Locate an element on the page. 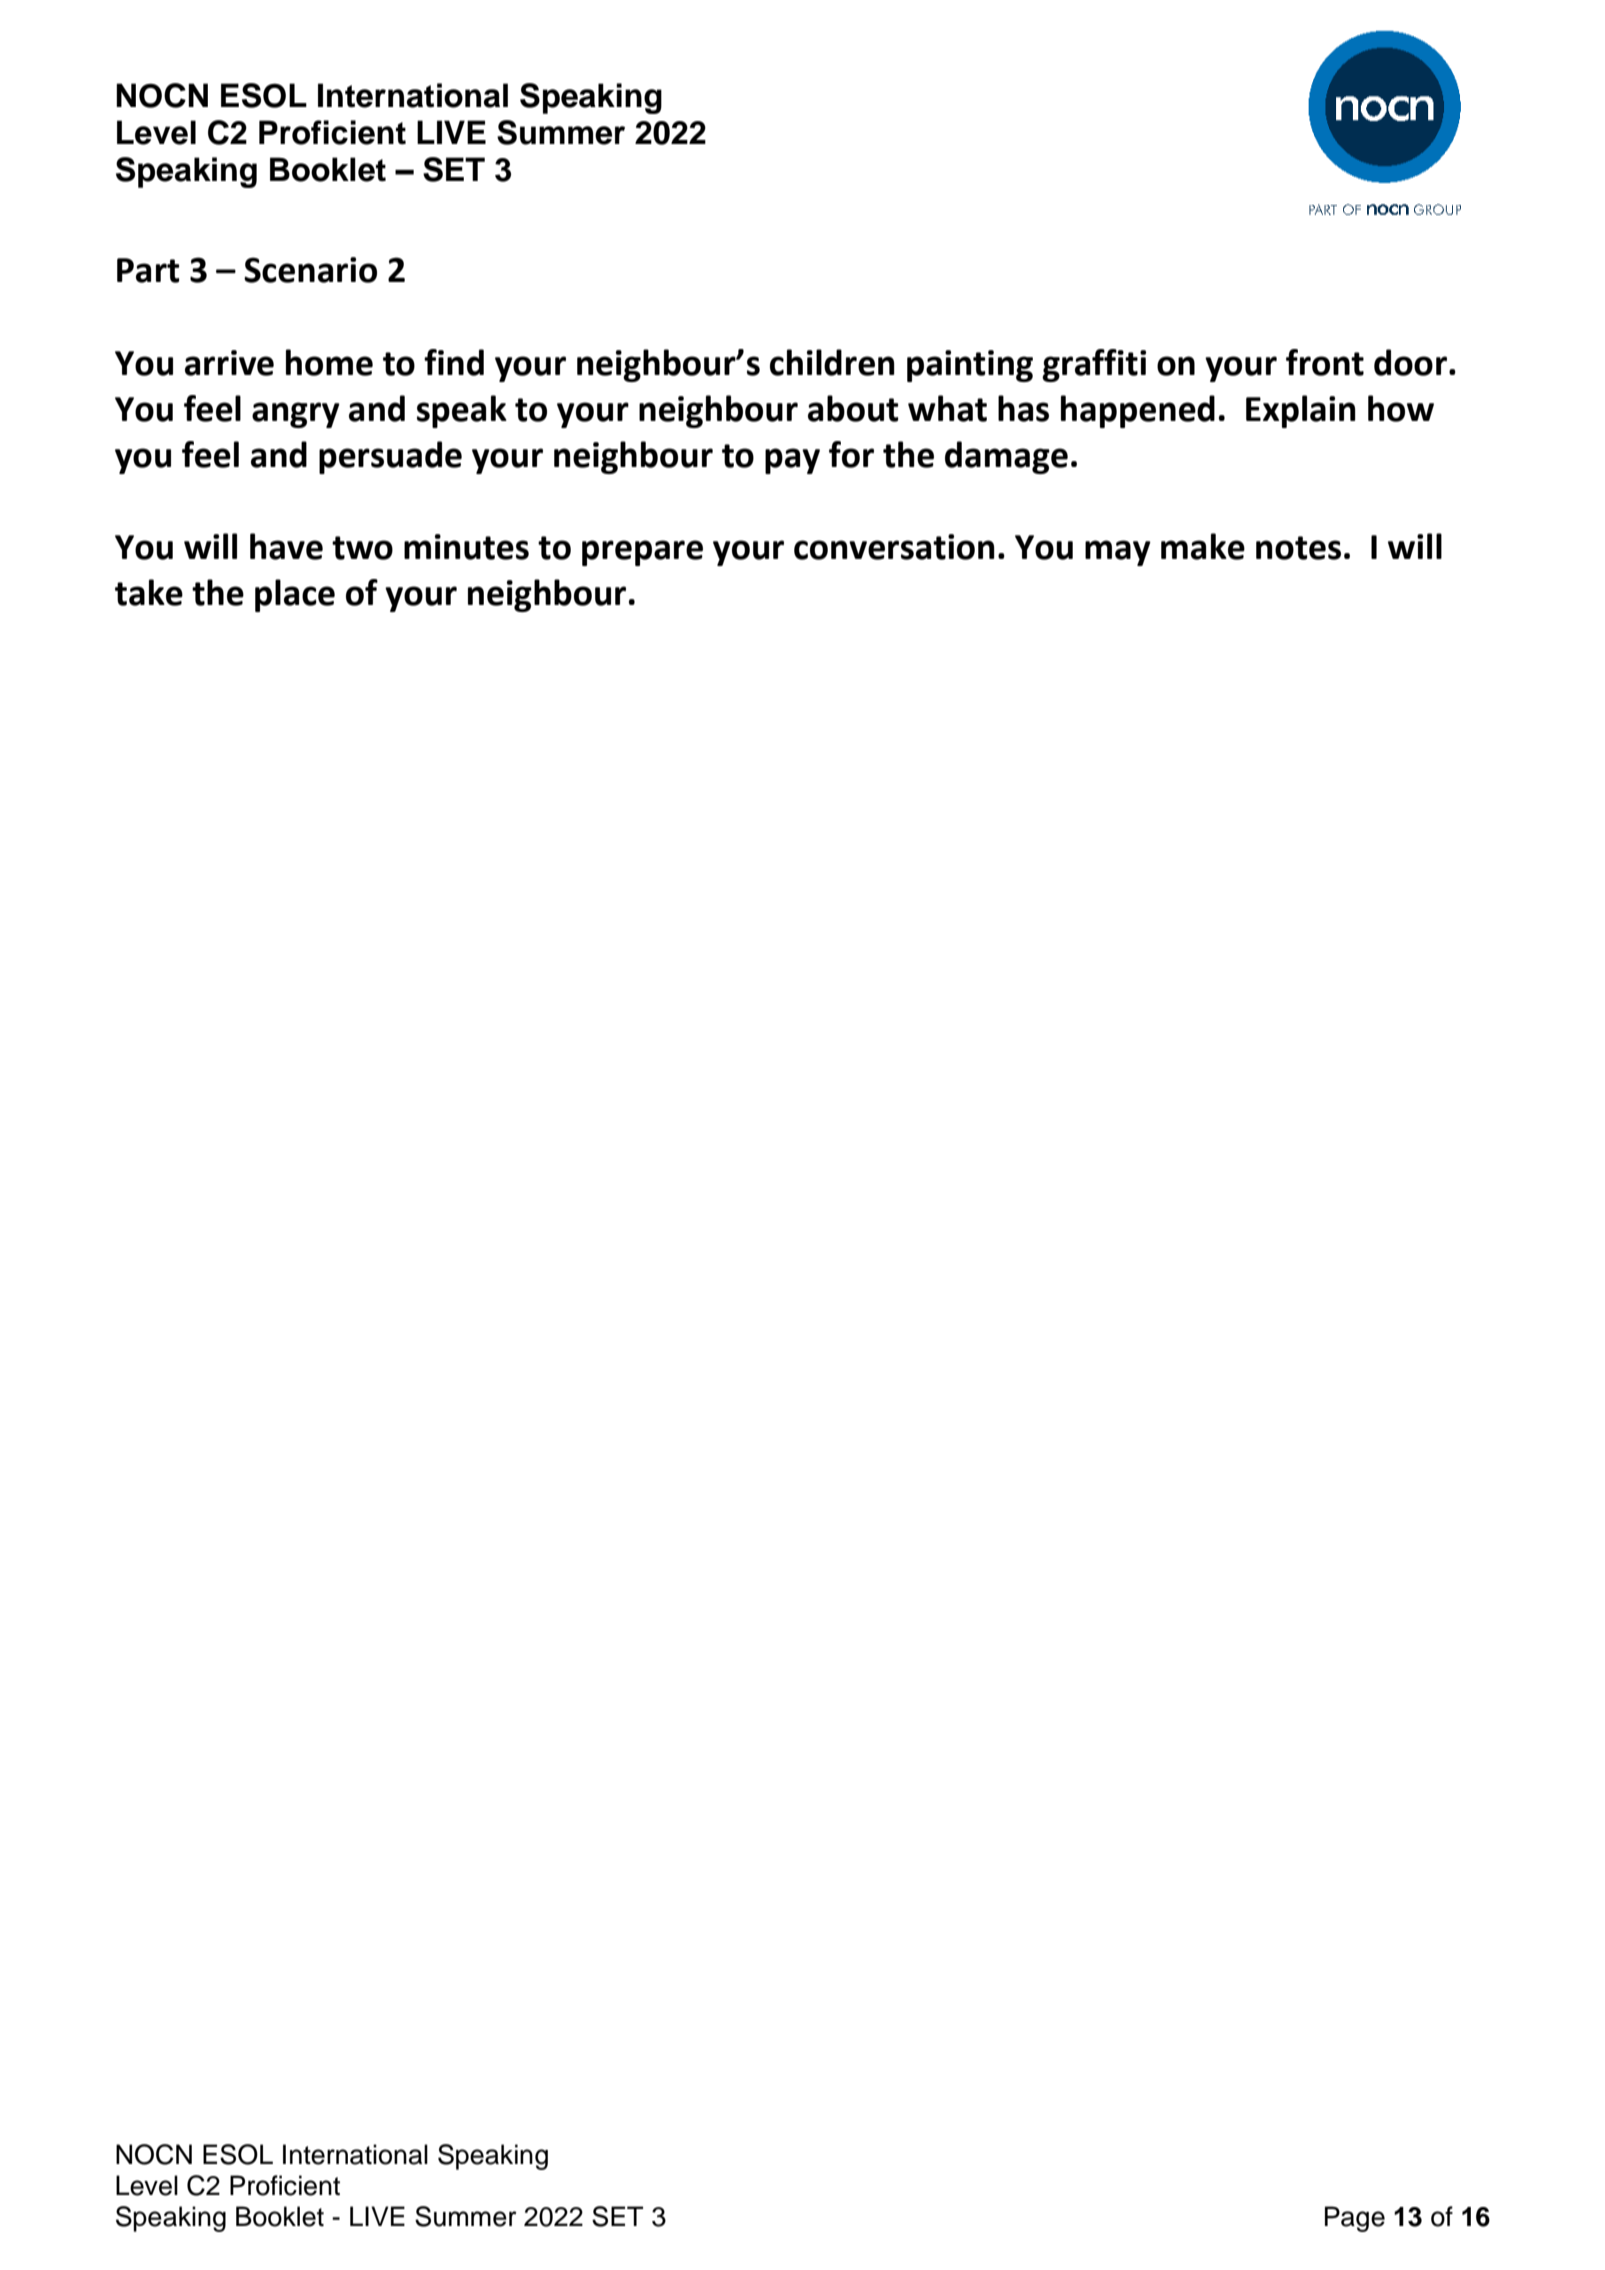  home is located at coordinates (329, 362).
